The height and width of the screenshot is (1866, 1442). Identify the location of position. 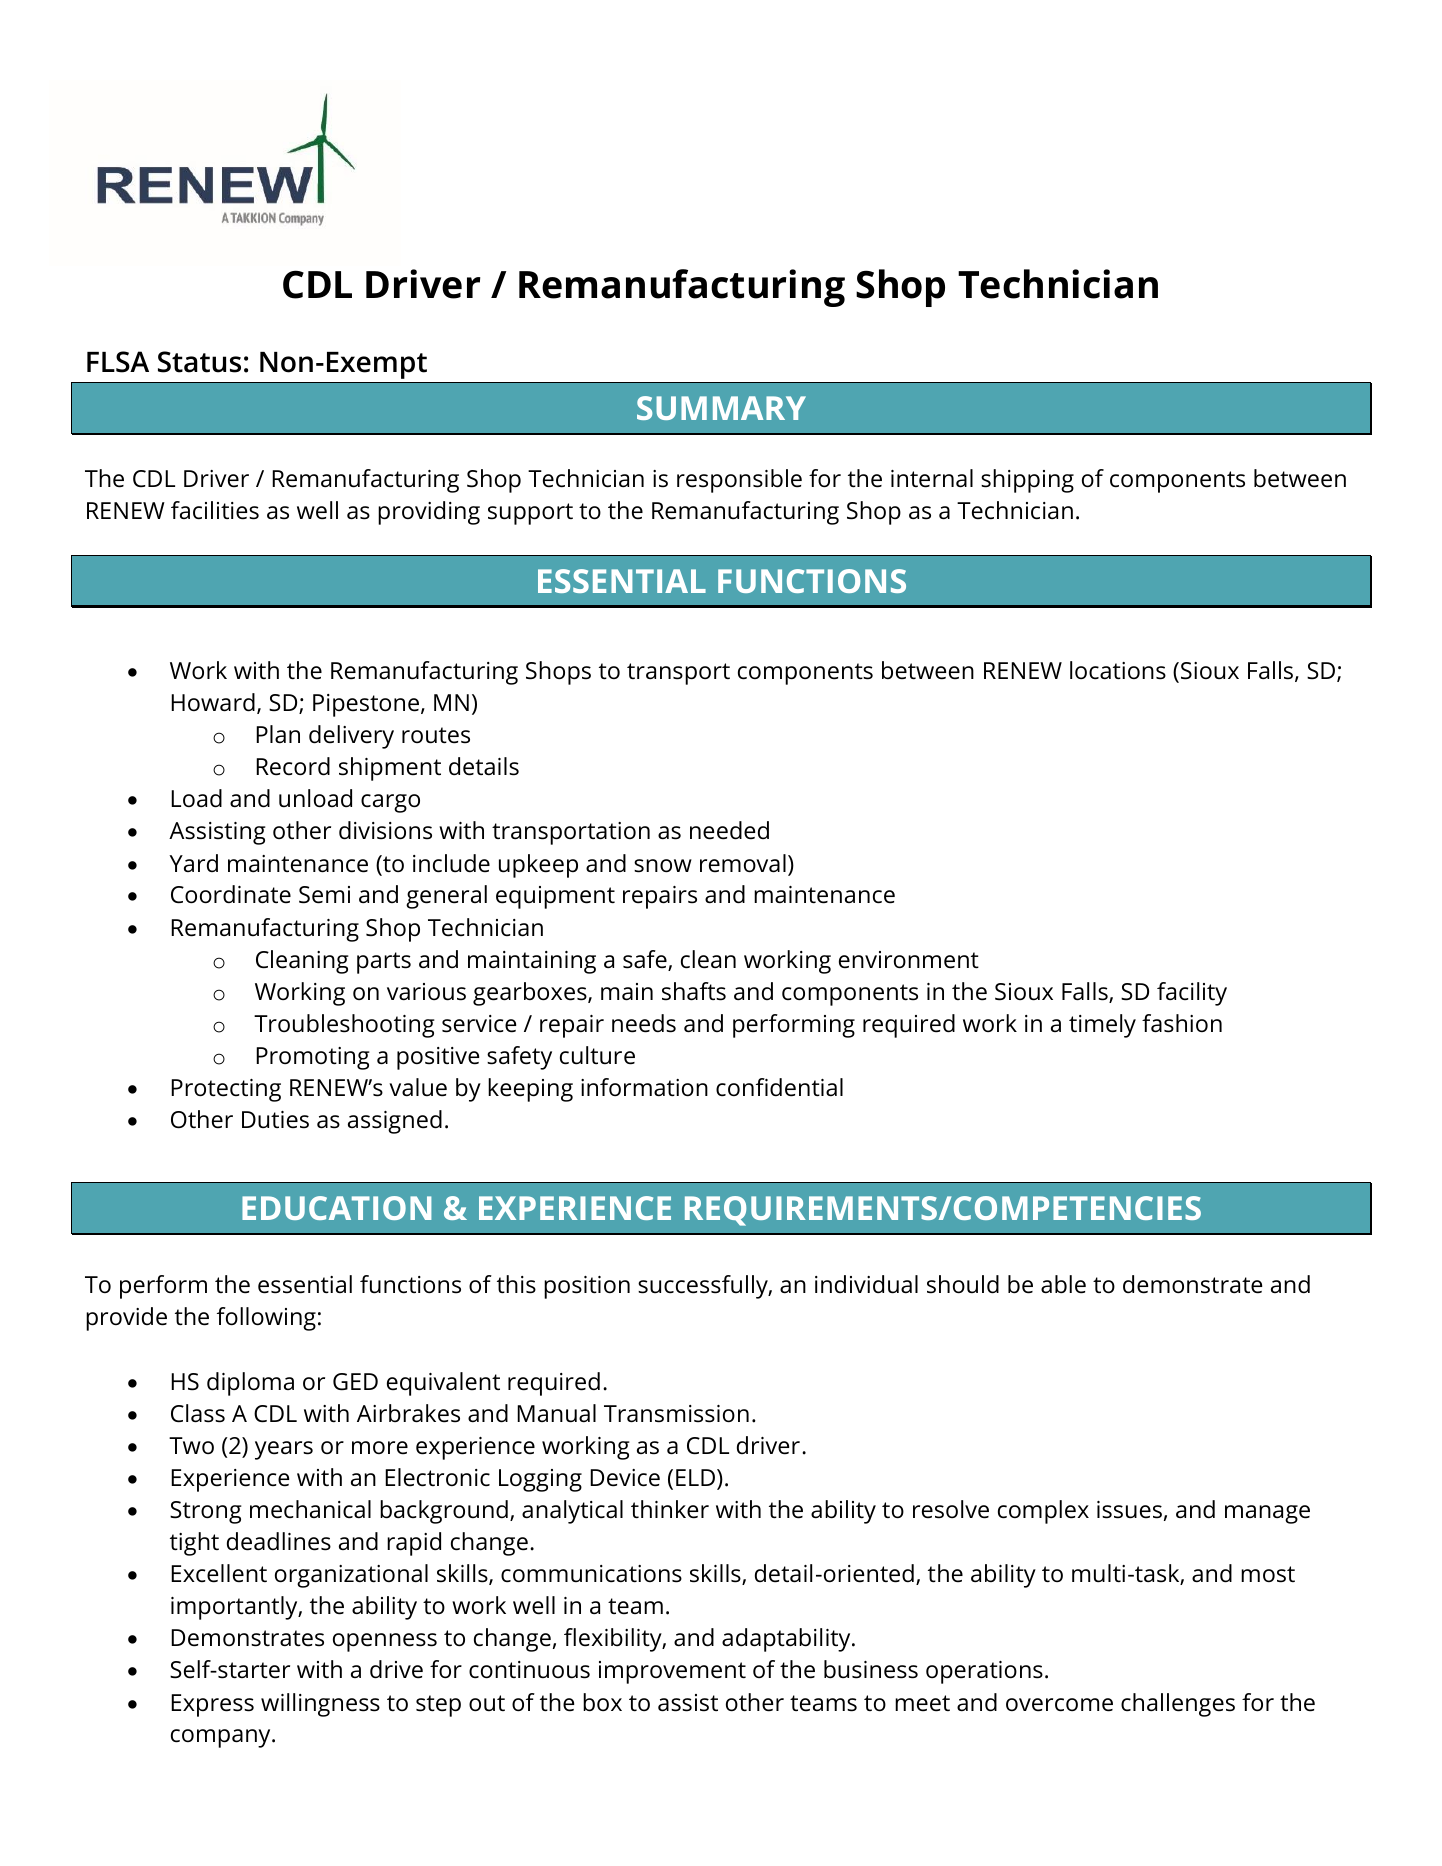
(587, 1287).
